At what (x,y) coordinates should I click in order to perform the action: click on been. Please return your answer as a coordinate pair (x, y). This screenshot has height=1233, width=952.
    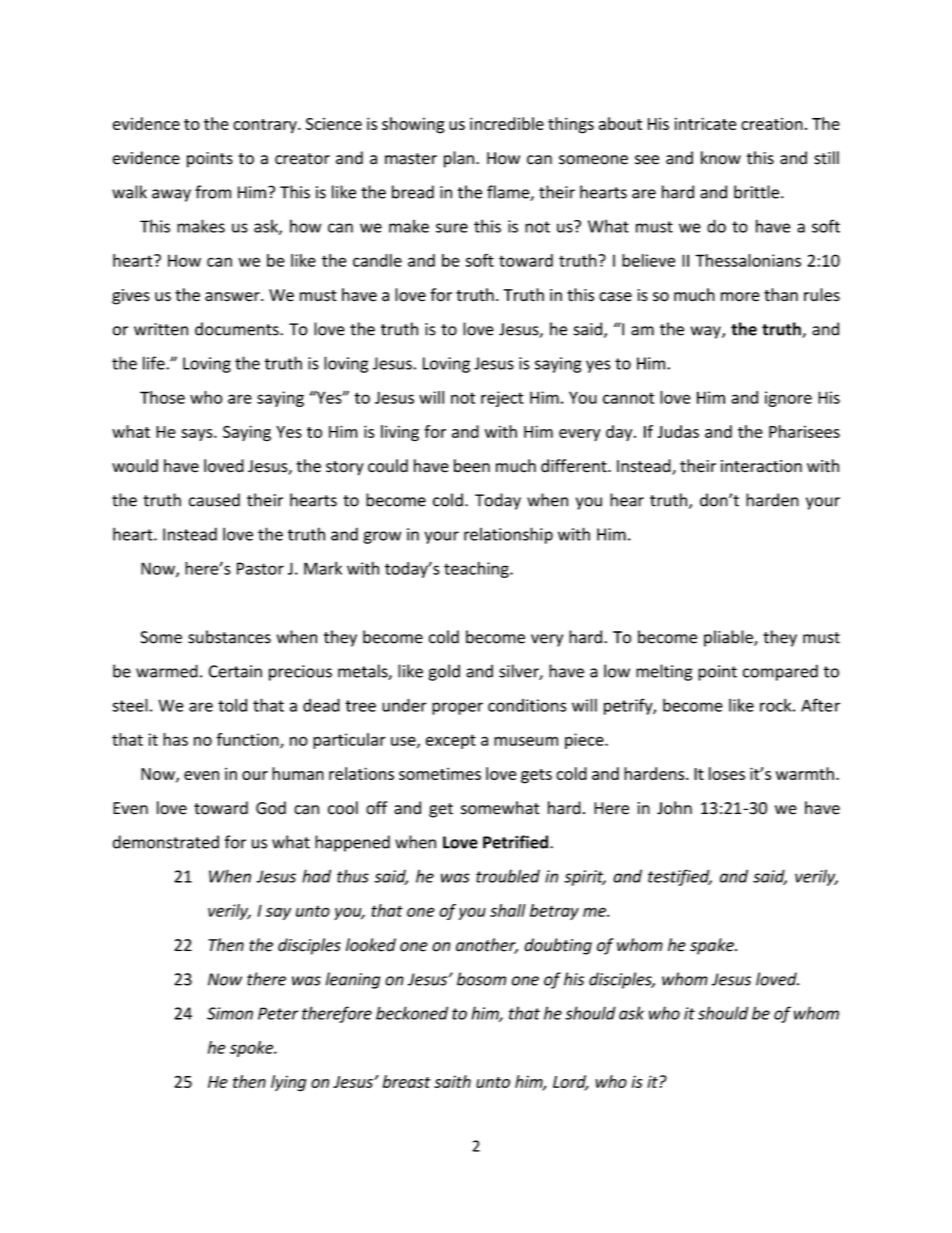
    Looking at the image, I should click on (472, 466).
